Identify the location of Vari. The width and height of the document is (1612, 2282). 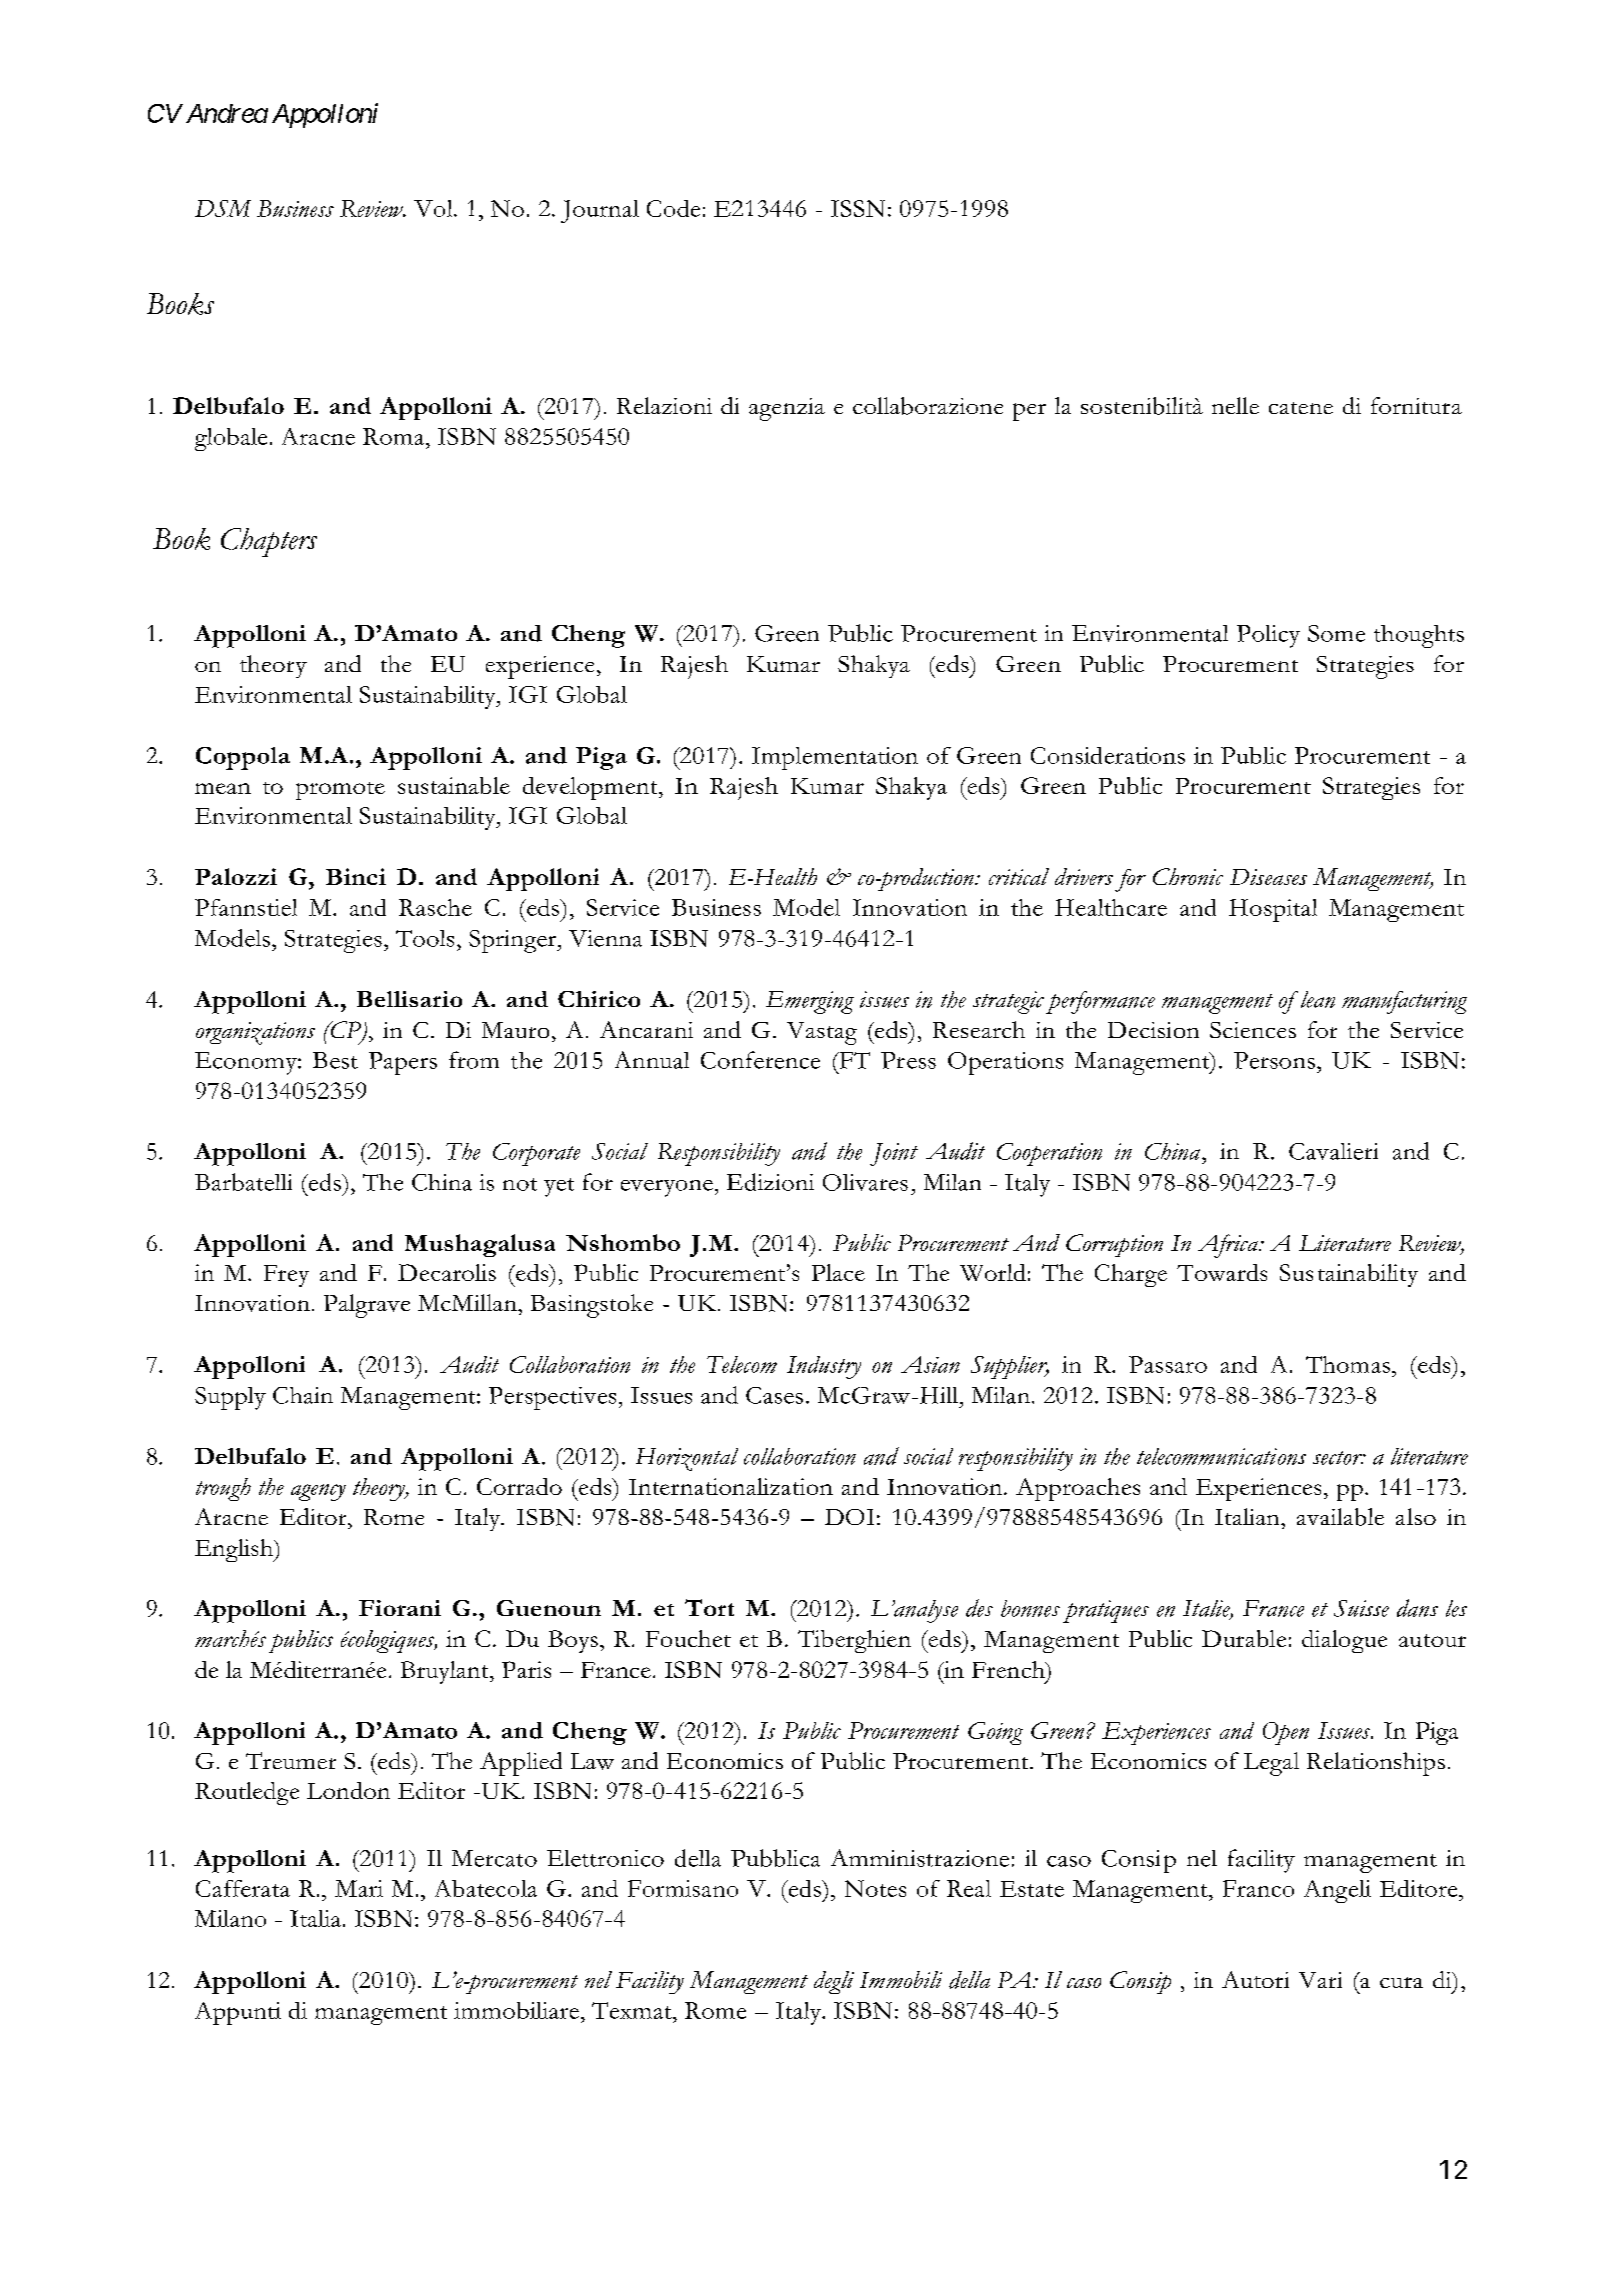
(1320, 1980).
